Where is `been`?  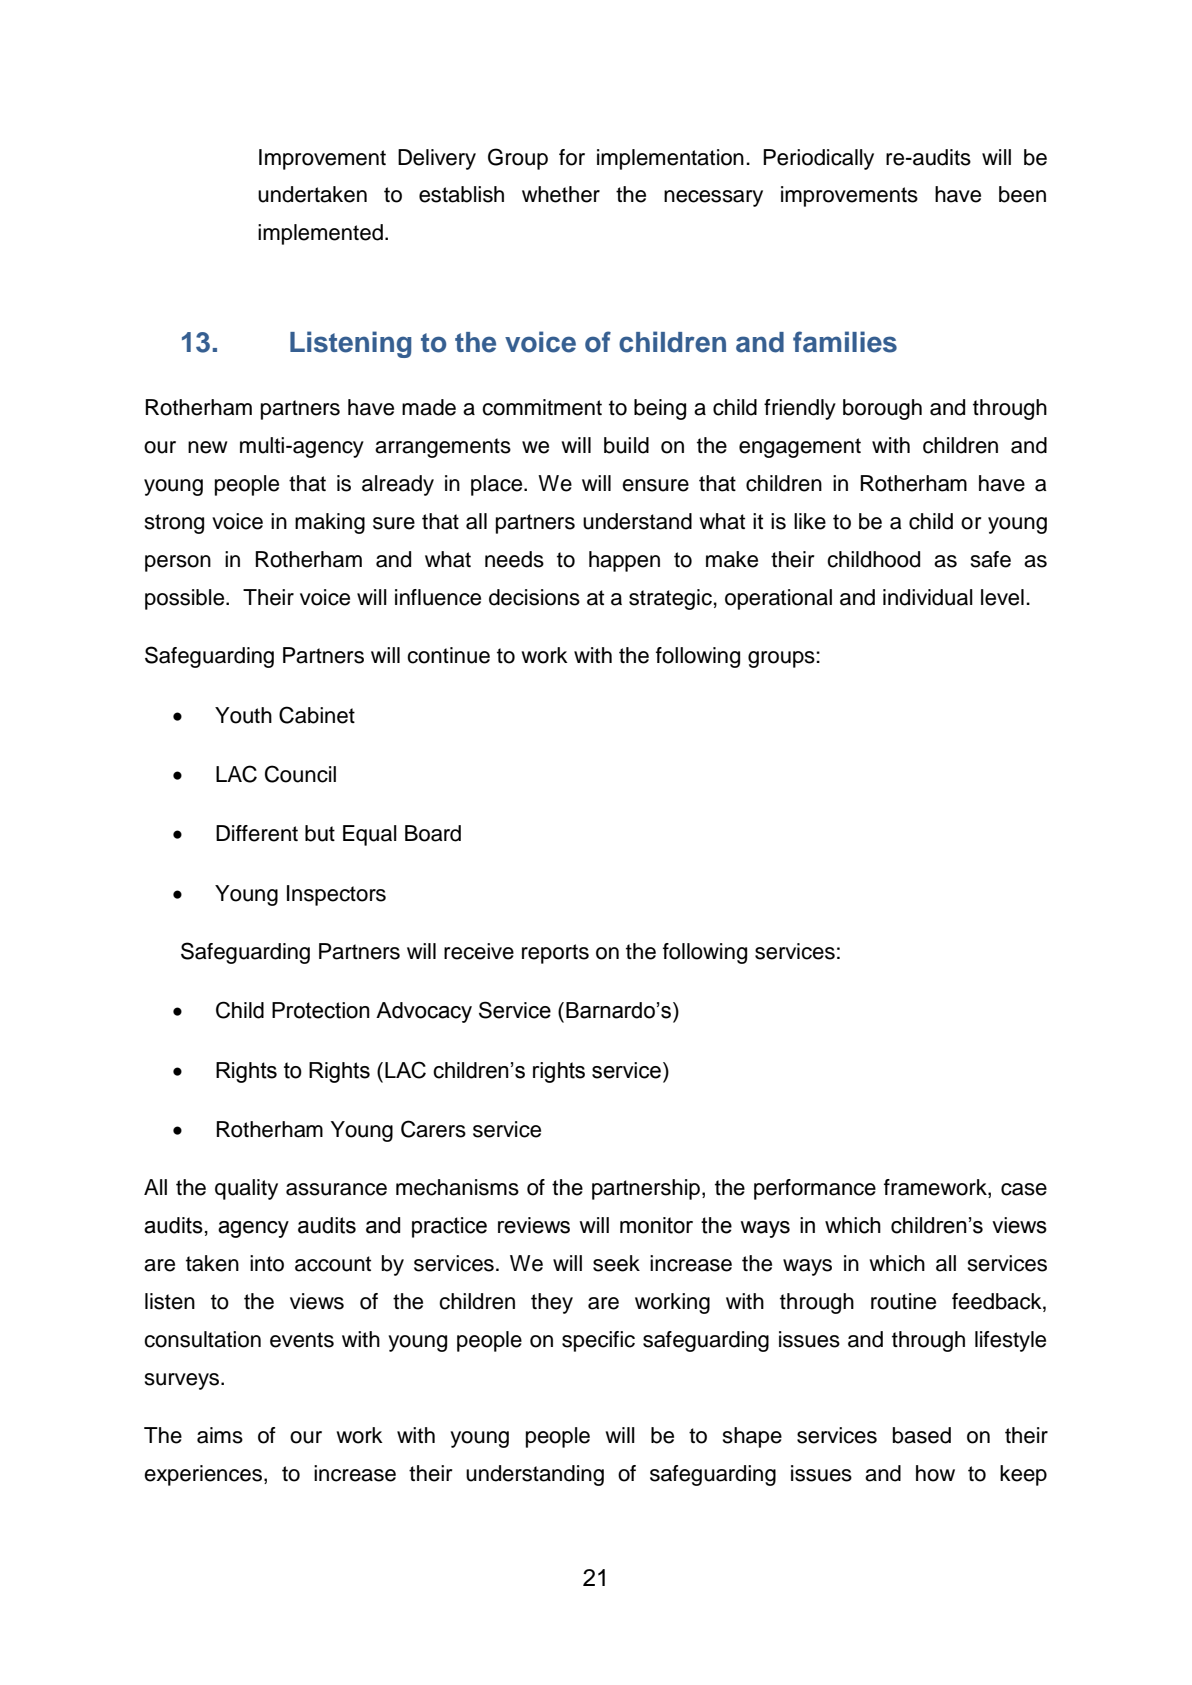 been is located at coordinates (1022, 194).
